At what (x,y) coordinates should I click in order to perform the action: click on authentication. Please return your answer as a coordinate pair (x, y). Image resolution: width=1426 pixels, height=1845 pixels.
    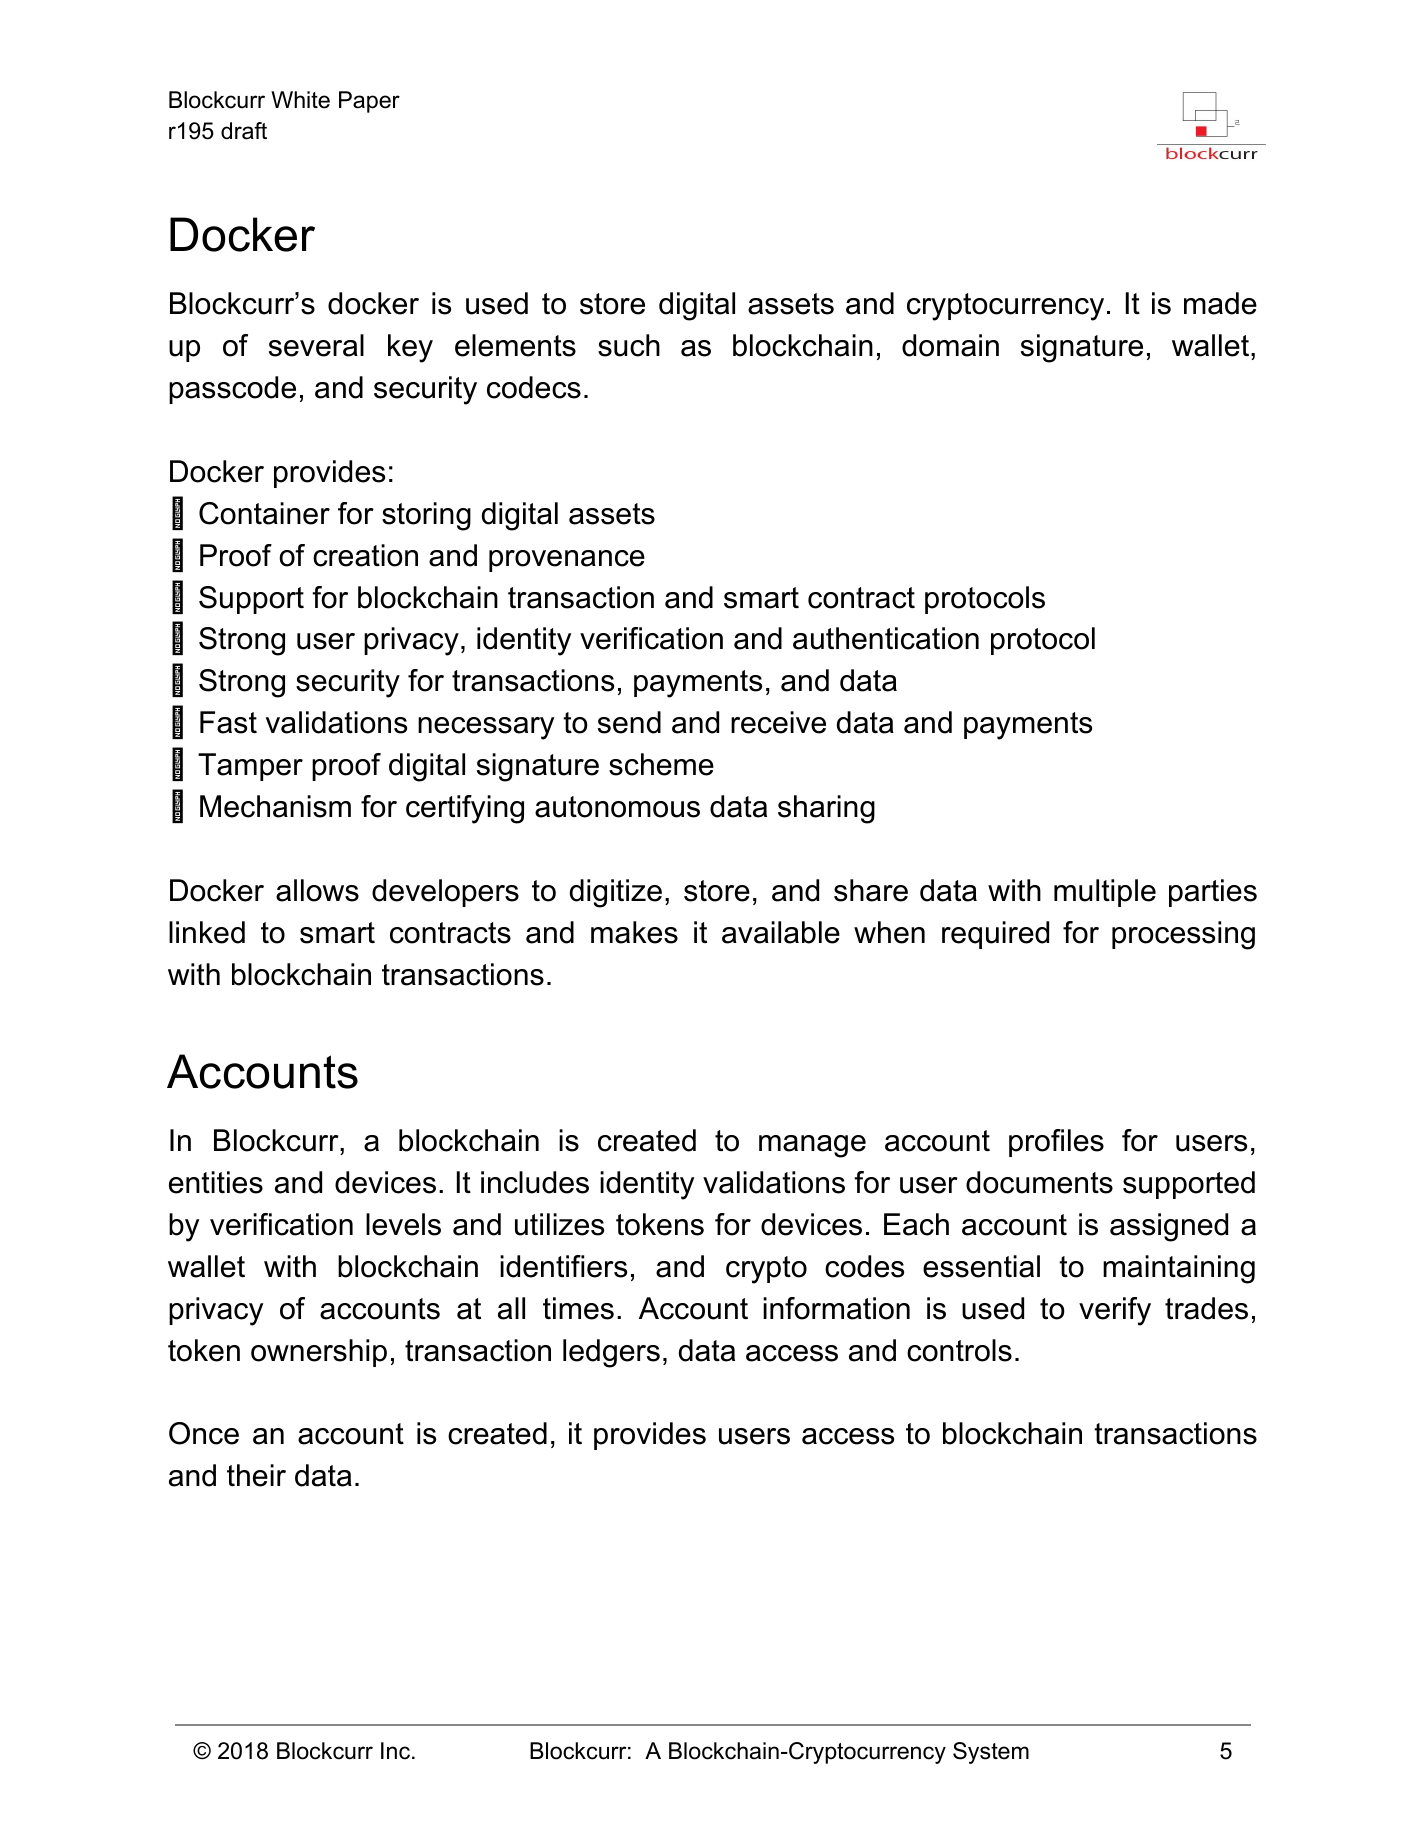
    Looking at the image, I should click on (886, 638).
